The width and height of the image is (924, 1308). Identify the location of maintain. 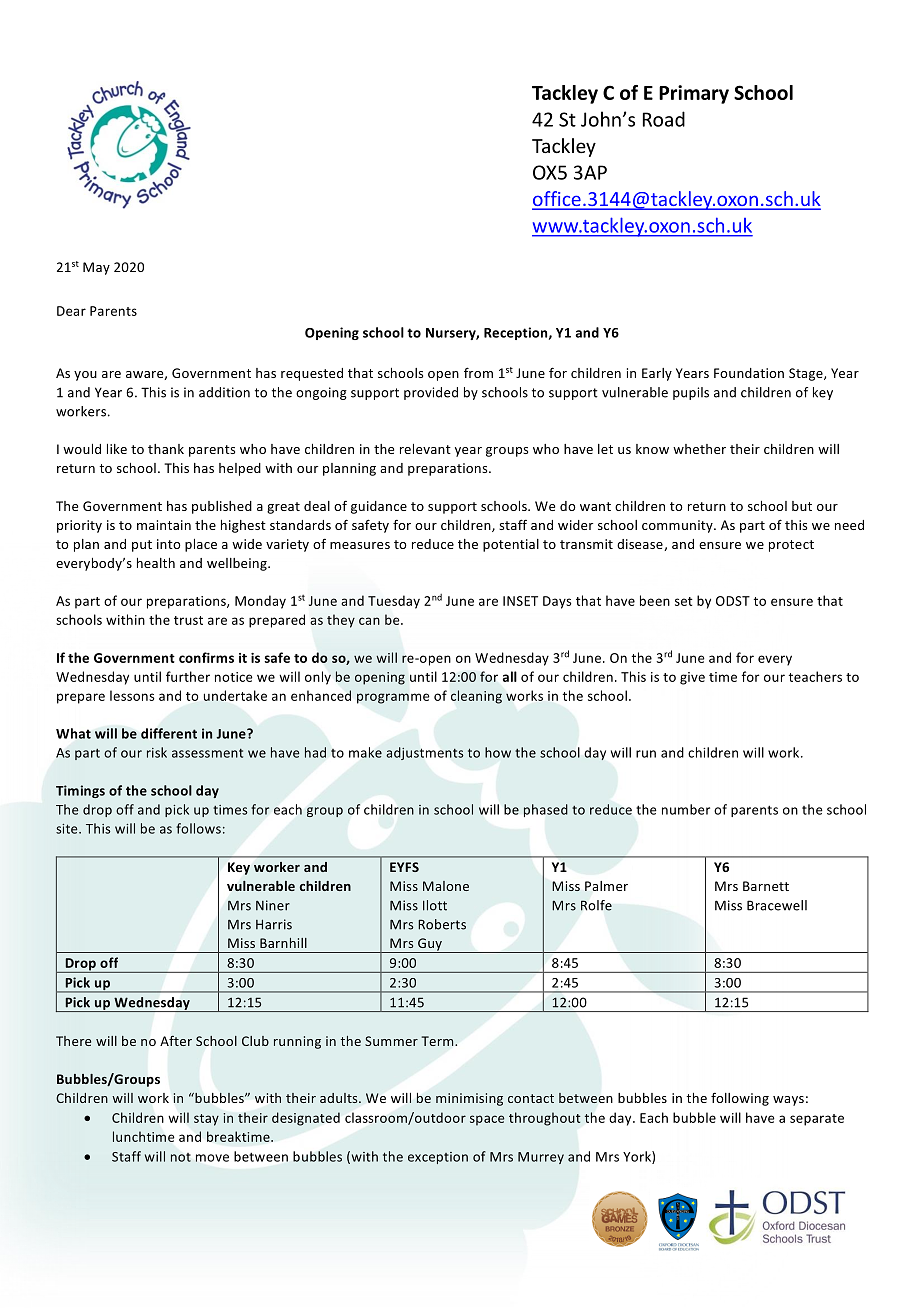
(164, 525).
